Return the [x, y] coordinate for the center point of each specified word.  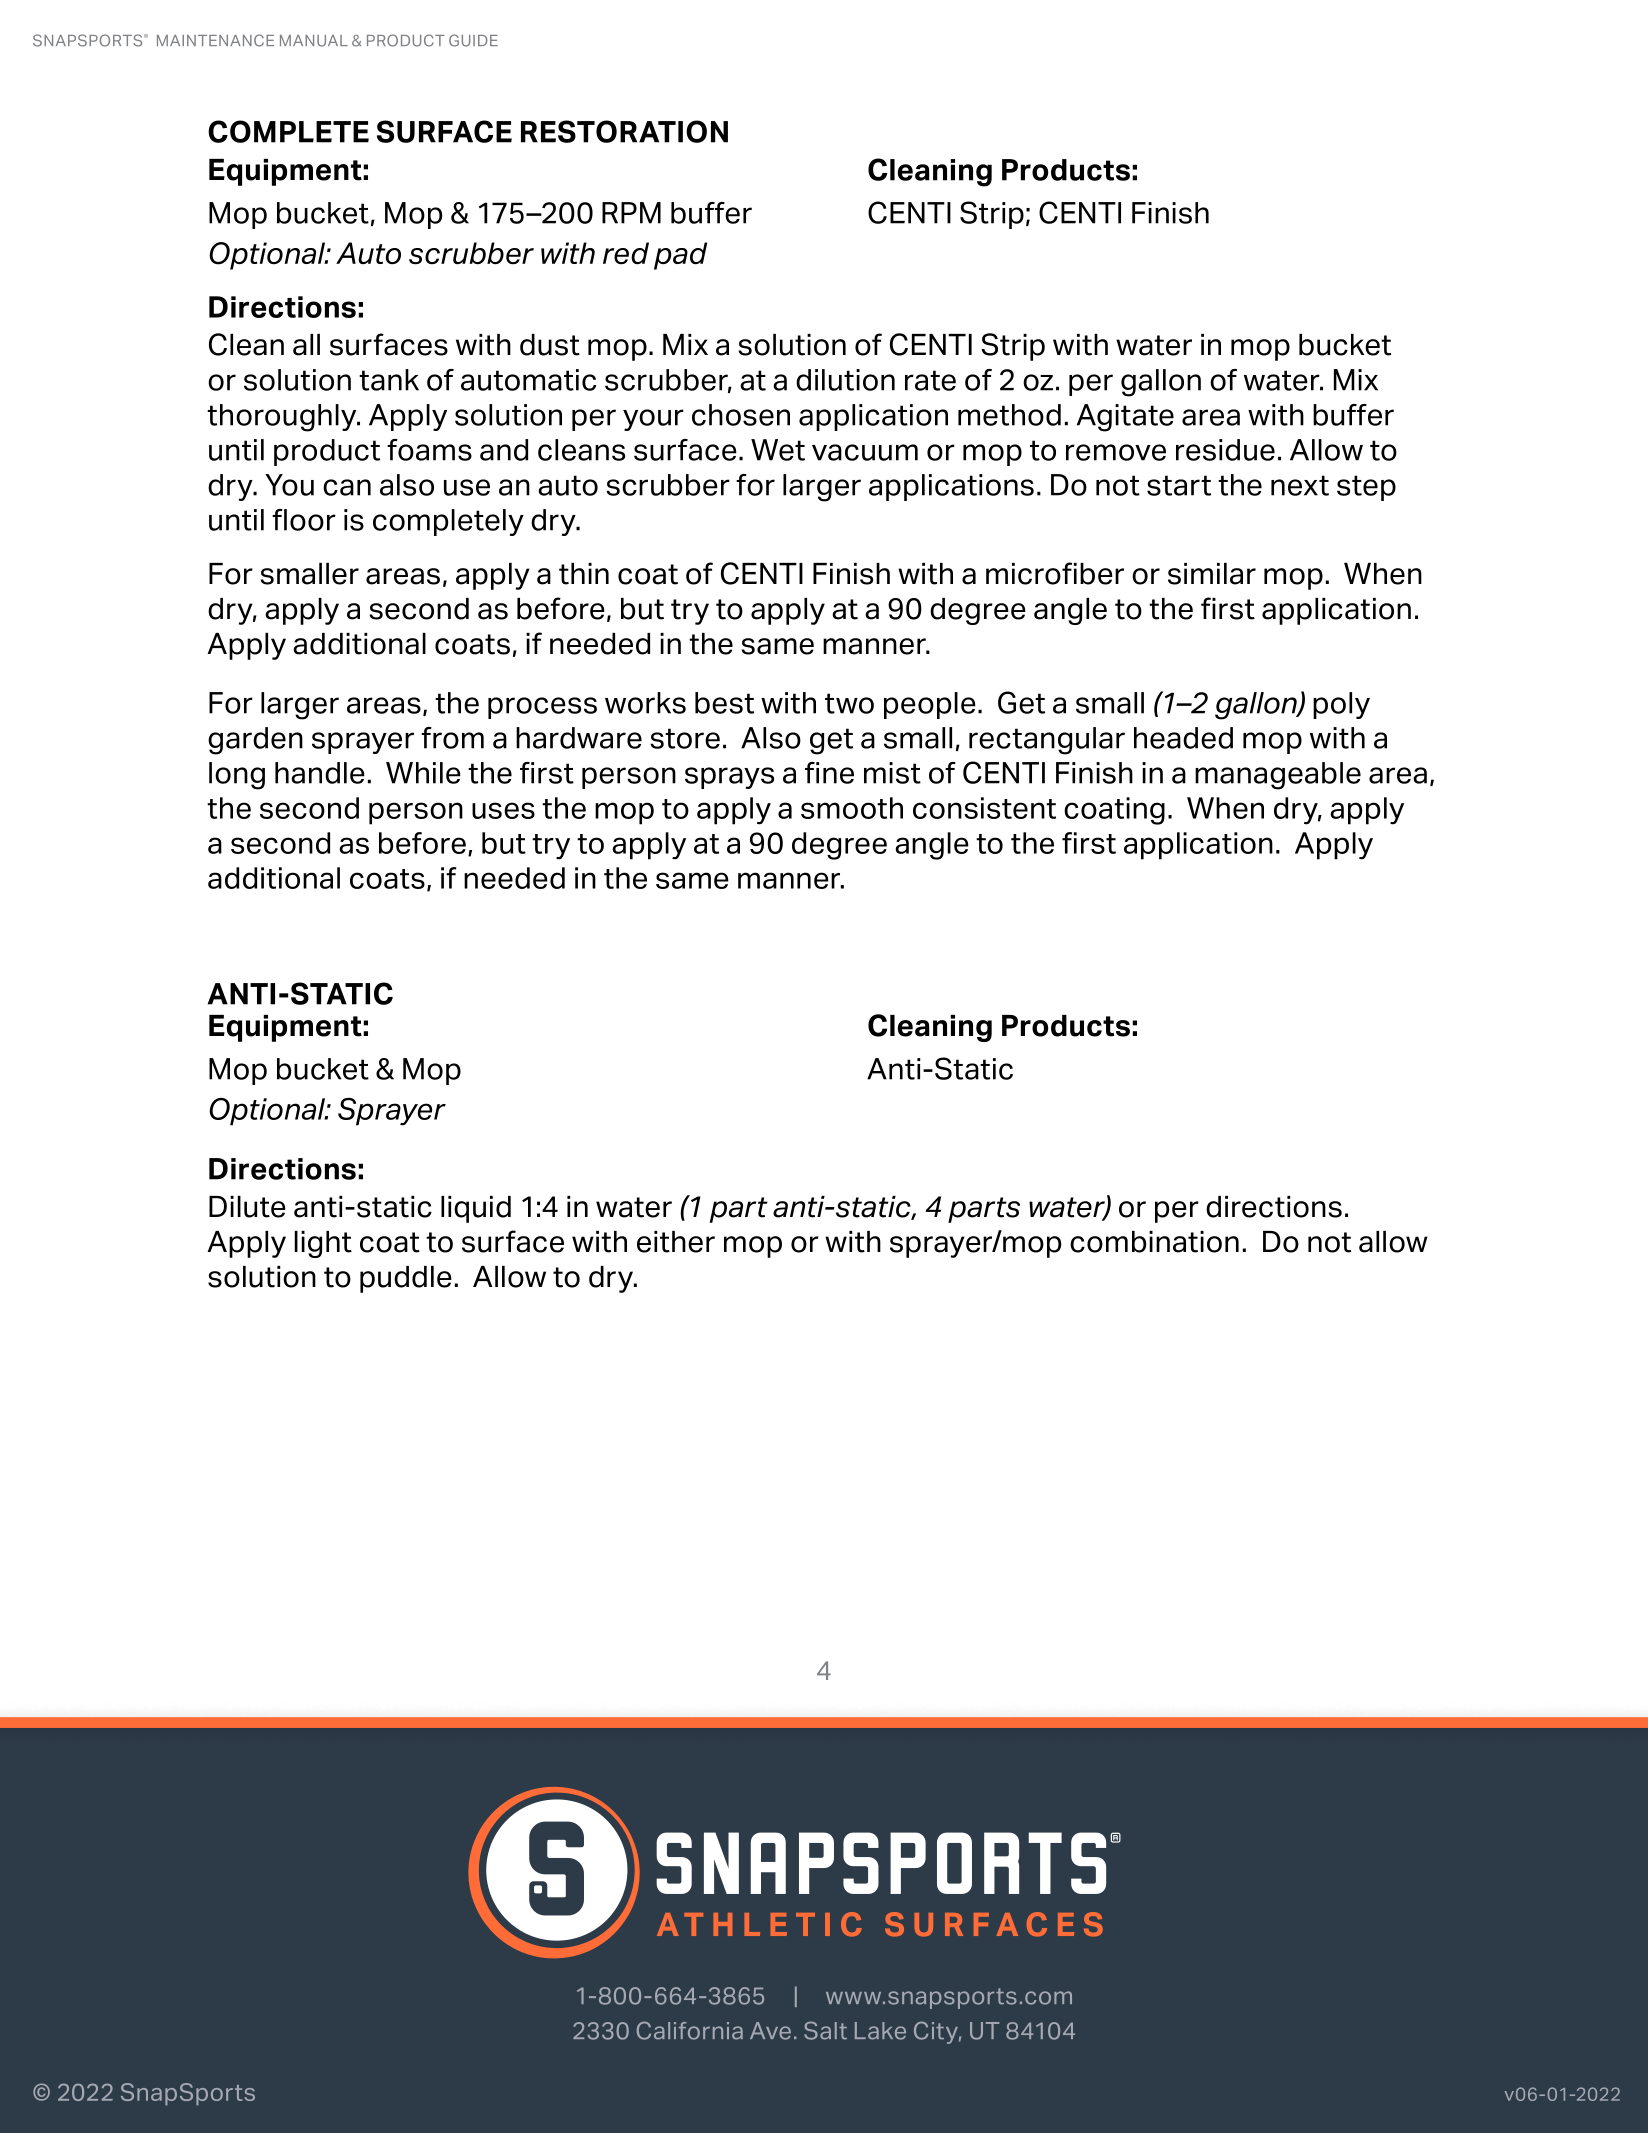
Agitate [1125, 418]
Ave [770, 2031]
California [690, 2030]
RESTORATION [624, 131]
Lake [880, 2031]
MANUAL [314, 41]
